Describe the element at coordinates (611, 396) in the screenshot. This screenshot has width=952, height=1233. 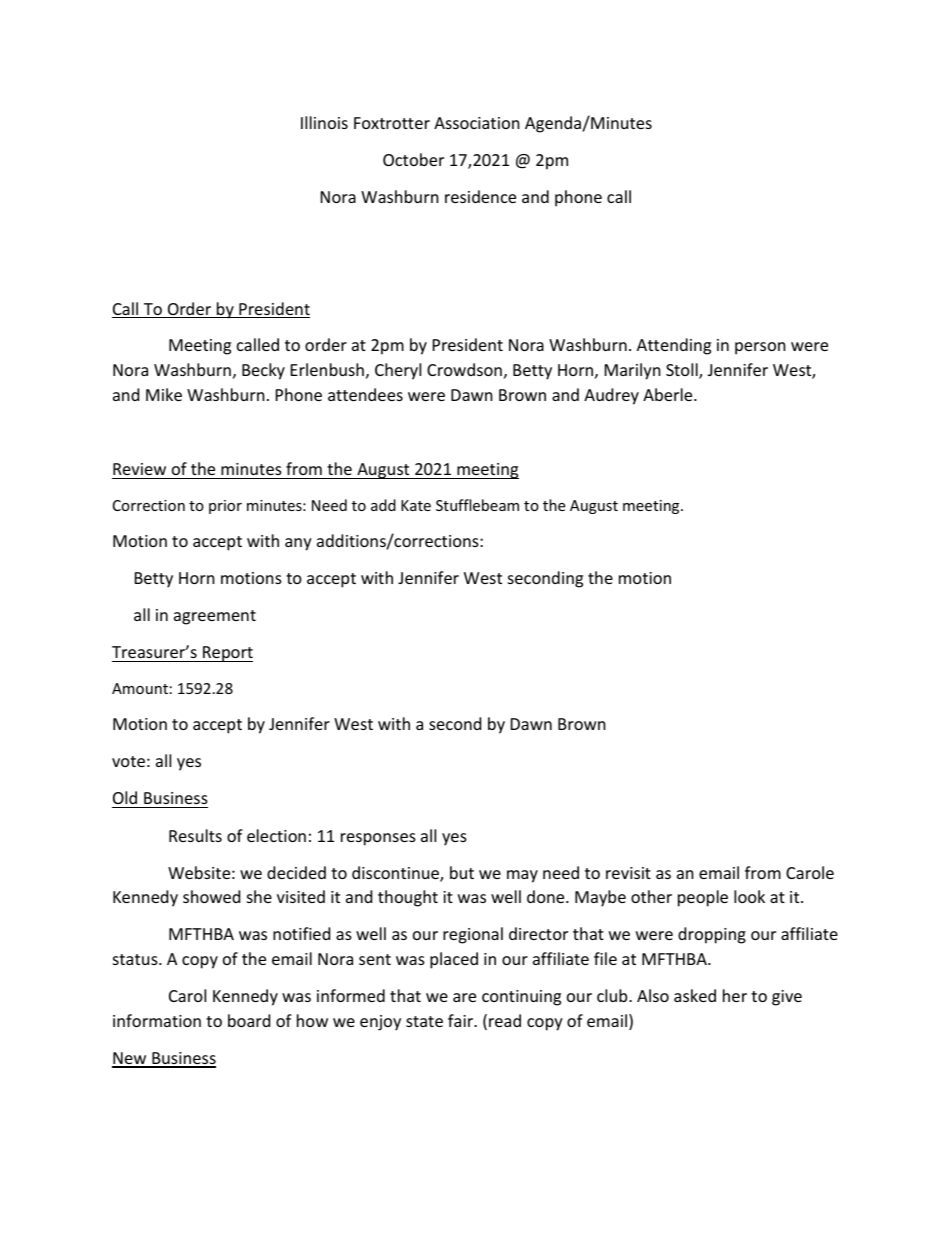
I see `Audrey` at that location.
